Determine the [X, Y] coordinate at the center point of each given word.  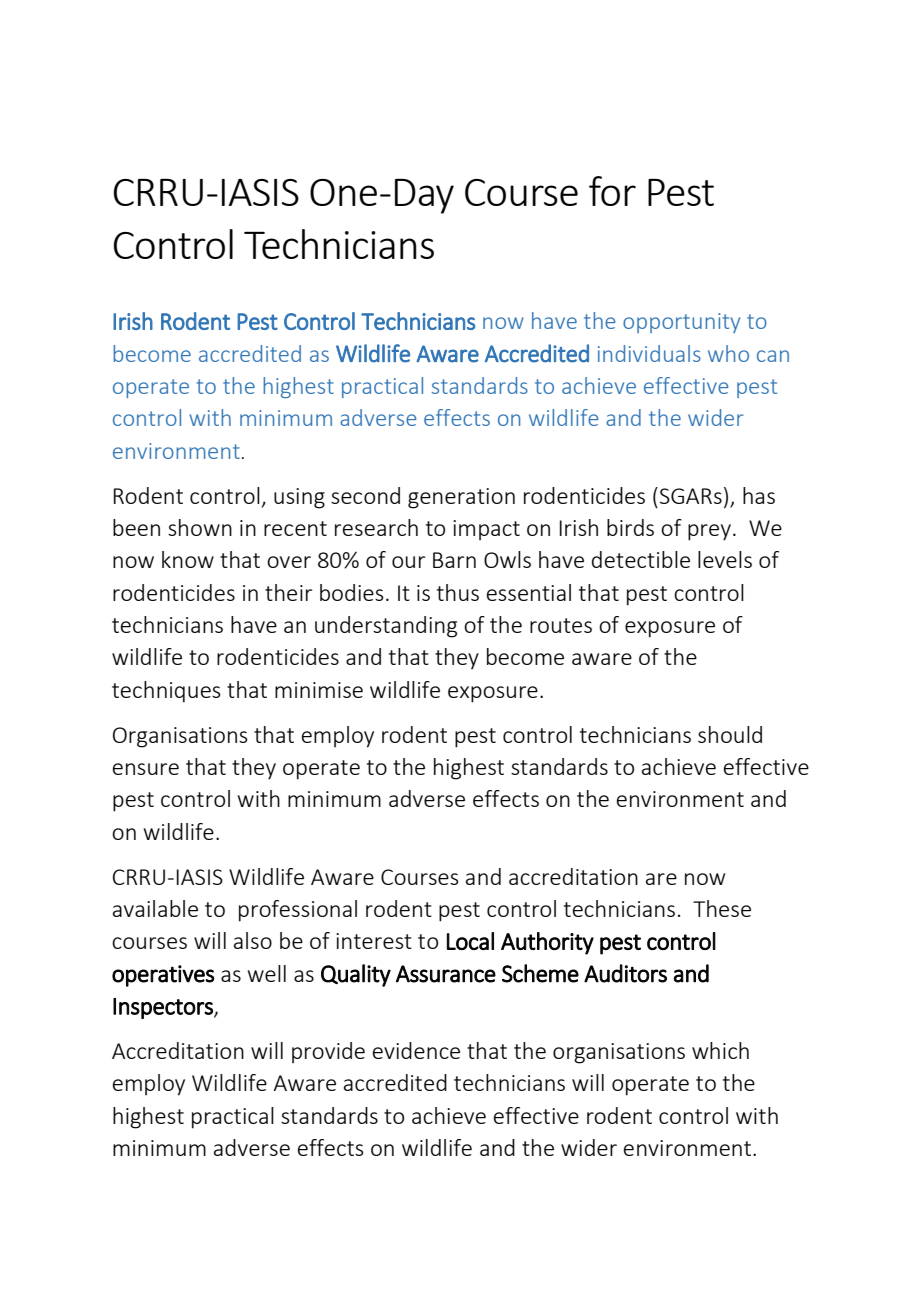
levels [725, 559]
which [720, 1050]
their [288, 592]
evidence [416, 1050]
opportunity [681, 323]
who [728, 353]
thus [458, 592]
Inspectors [164, 1008]
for [612, 191]
